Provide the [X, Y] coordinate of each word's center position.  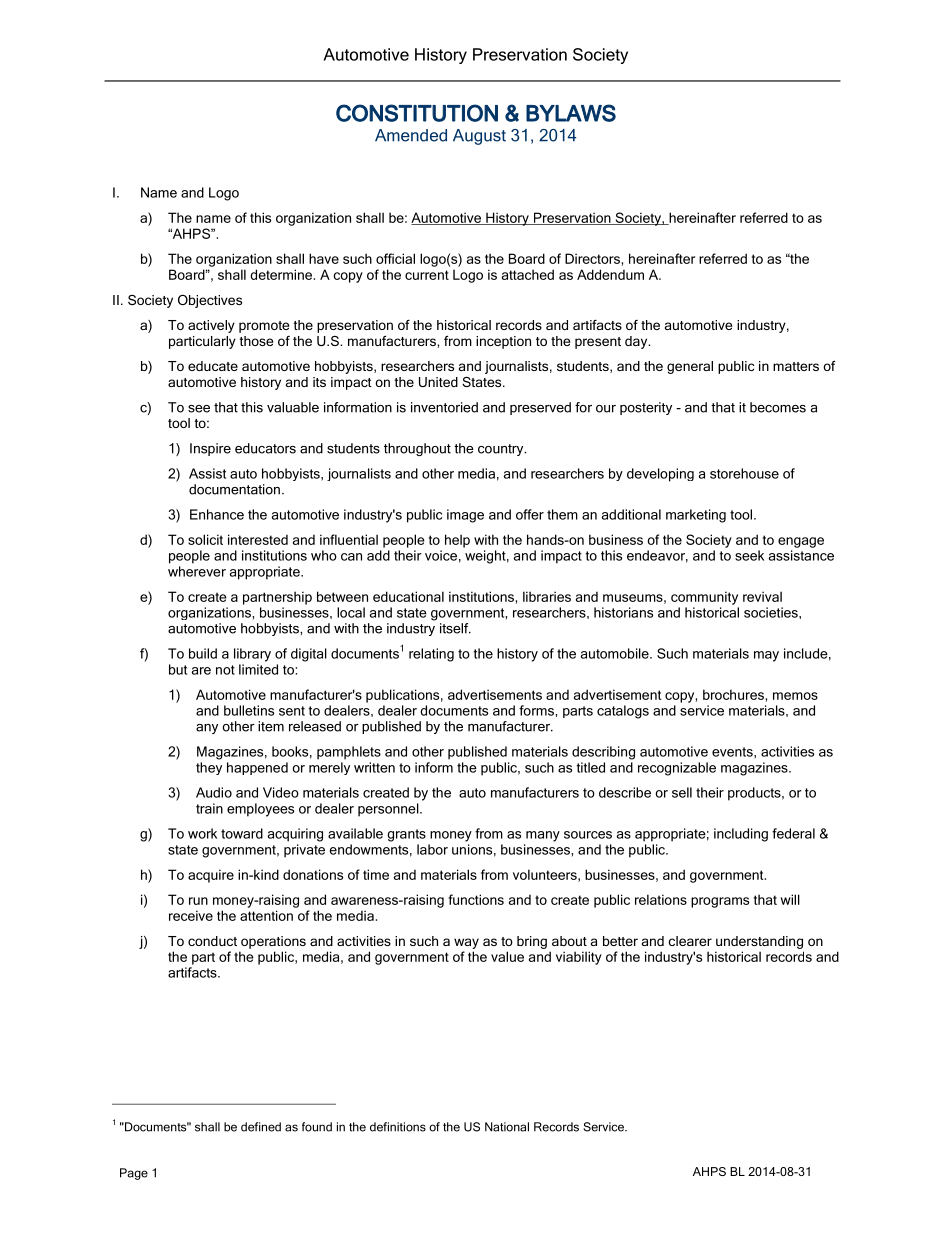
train [209, 808]
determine [282, 274]
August [479, 137]
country [502, 450]
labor [432, 849]
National [507, 1127]
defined [261, 1127]
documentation [234, 489]
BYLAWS [571, 113]
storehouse [744, 473]
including [741, 835]
